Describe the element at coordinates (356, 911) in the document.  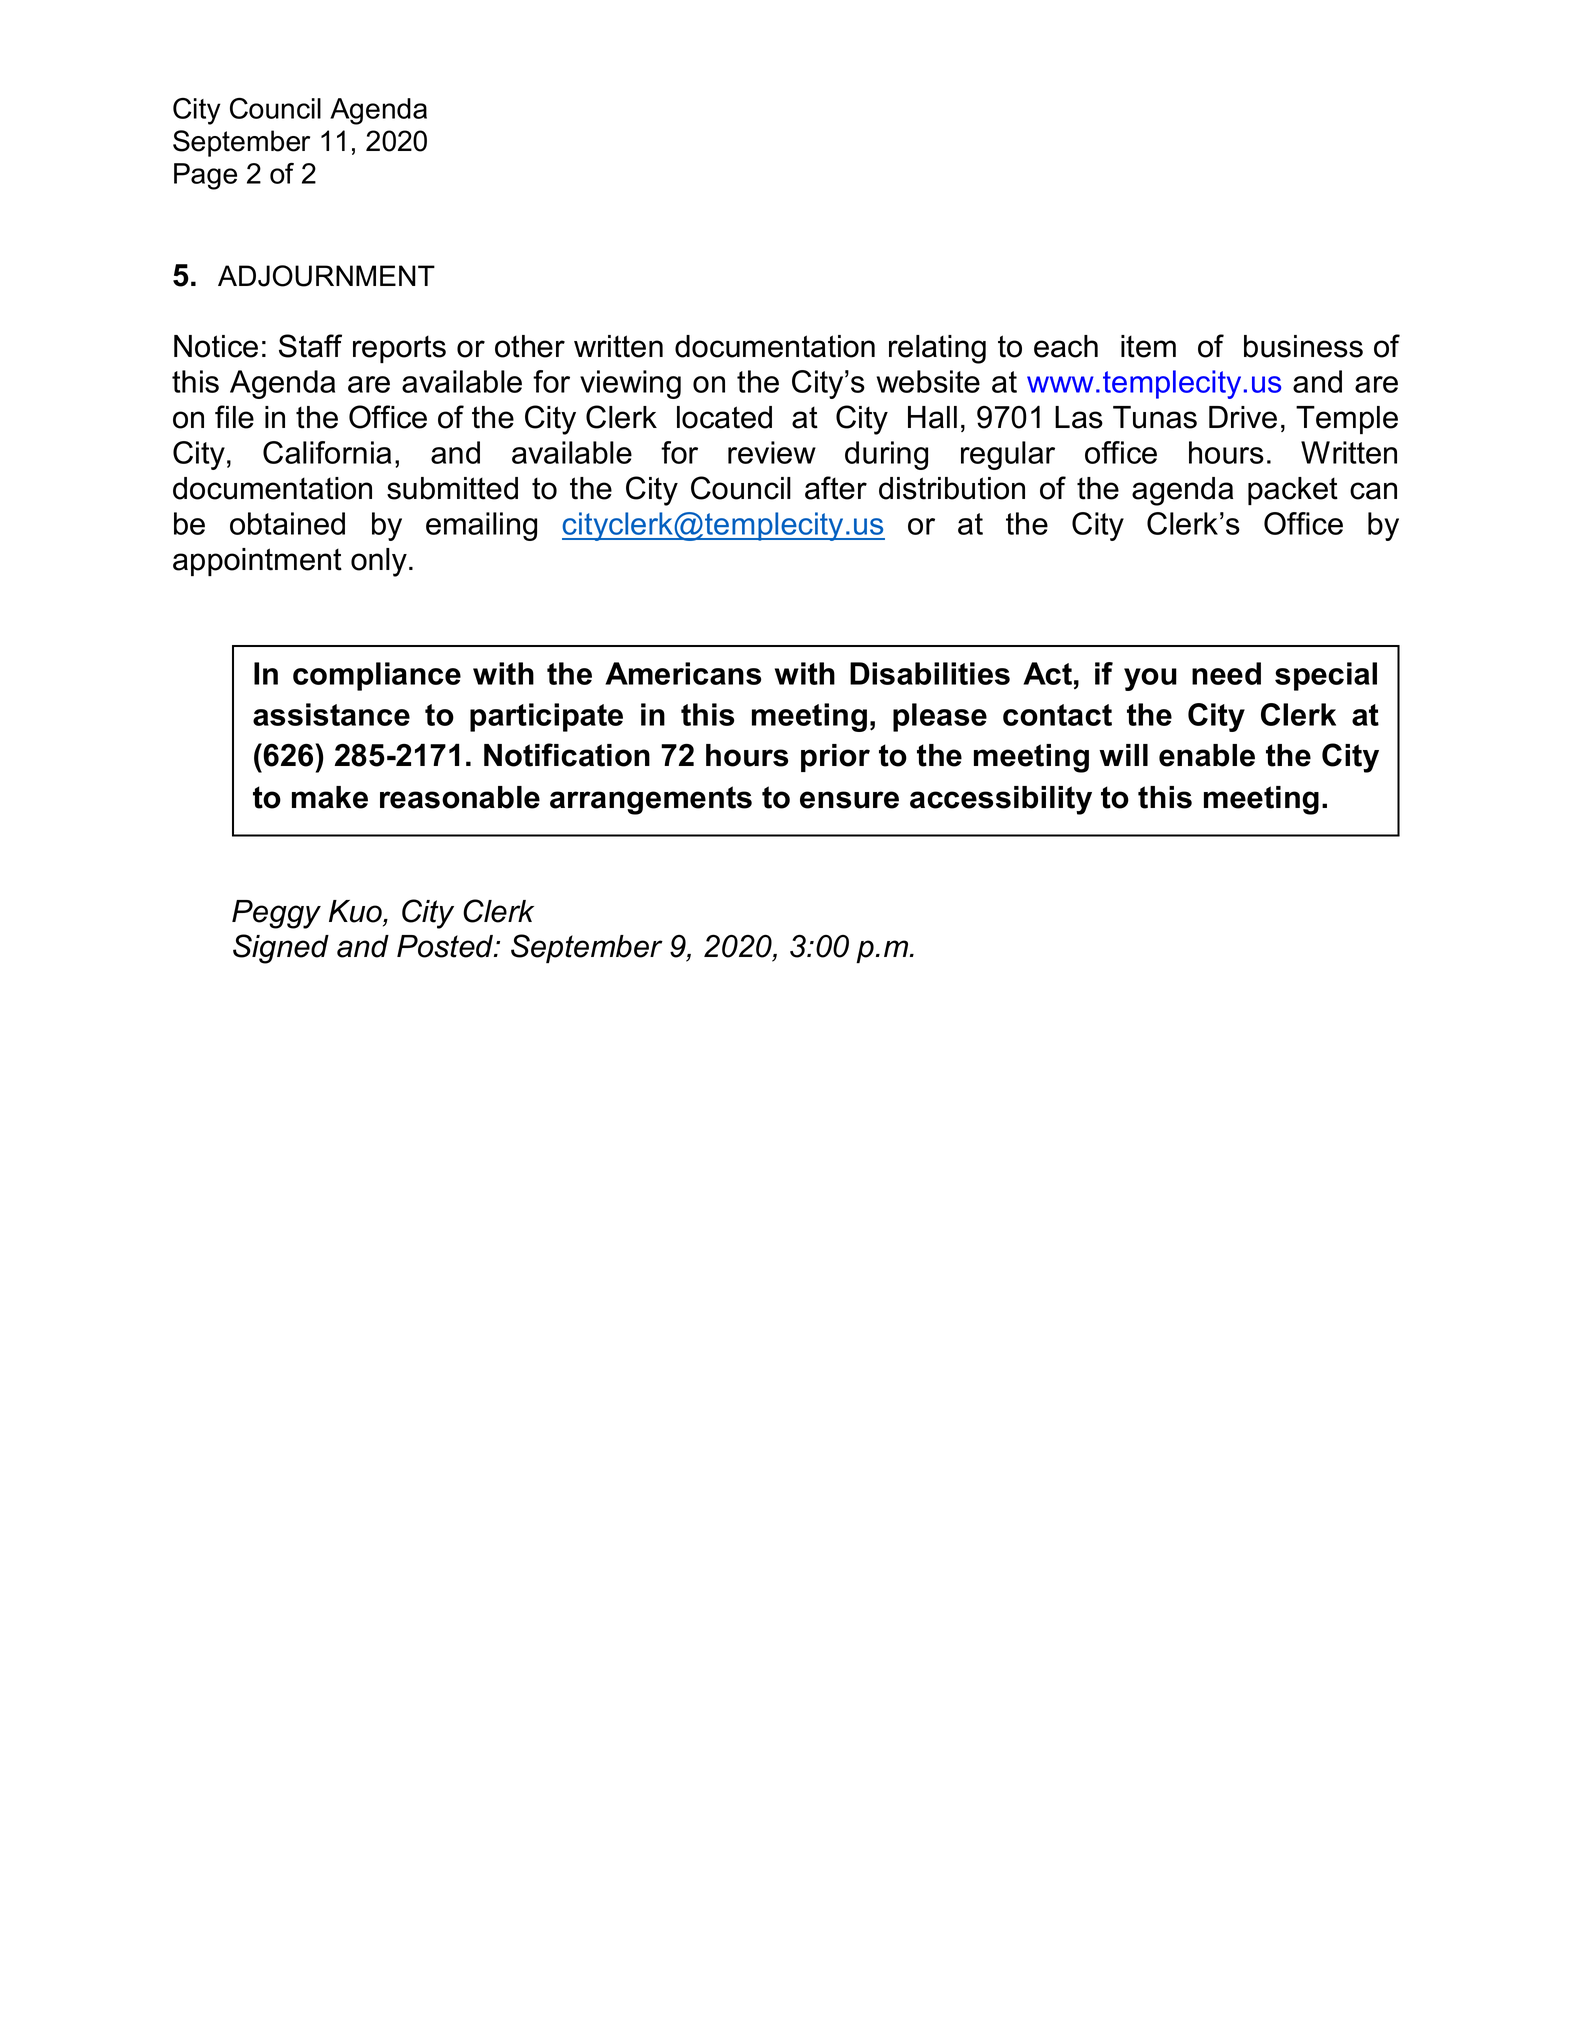
I see `Kuo` at that location.
